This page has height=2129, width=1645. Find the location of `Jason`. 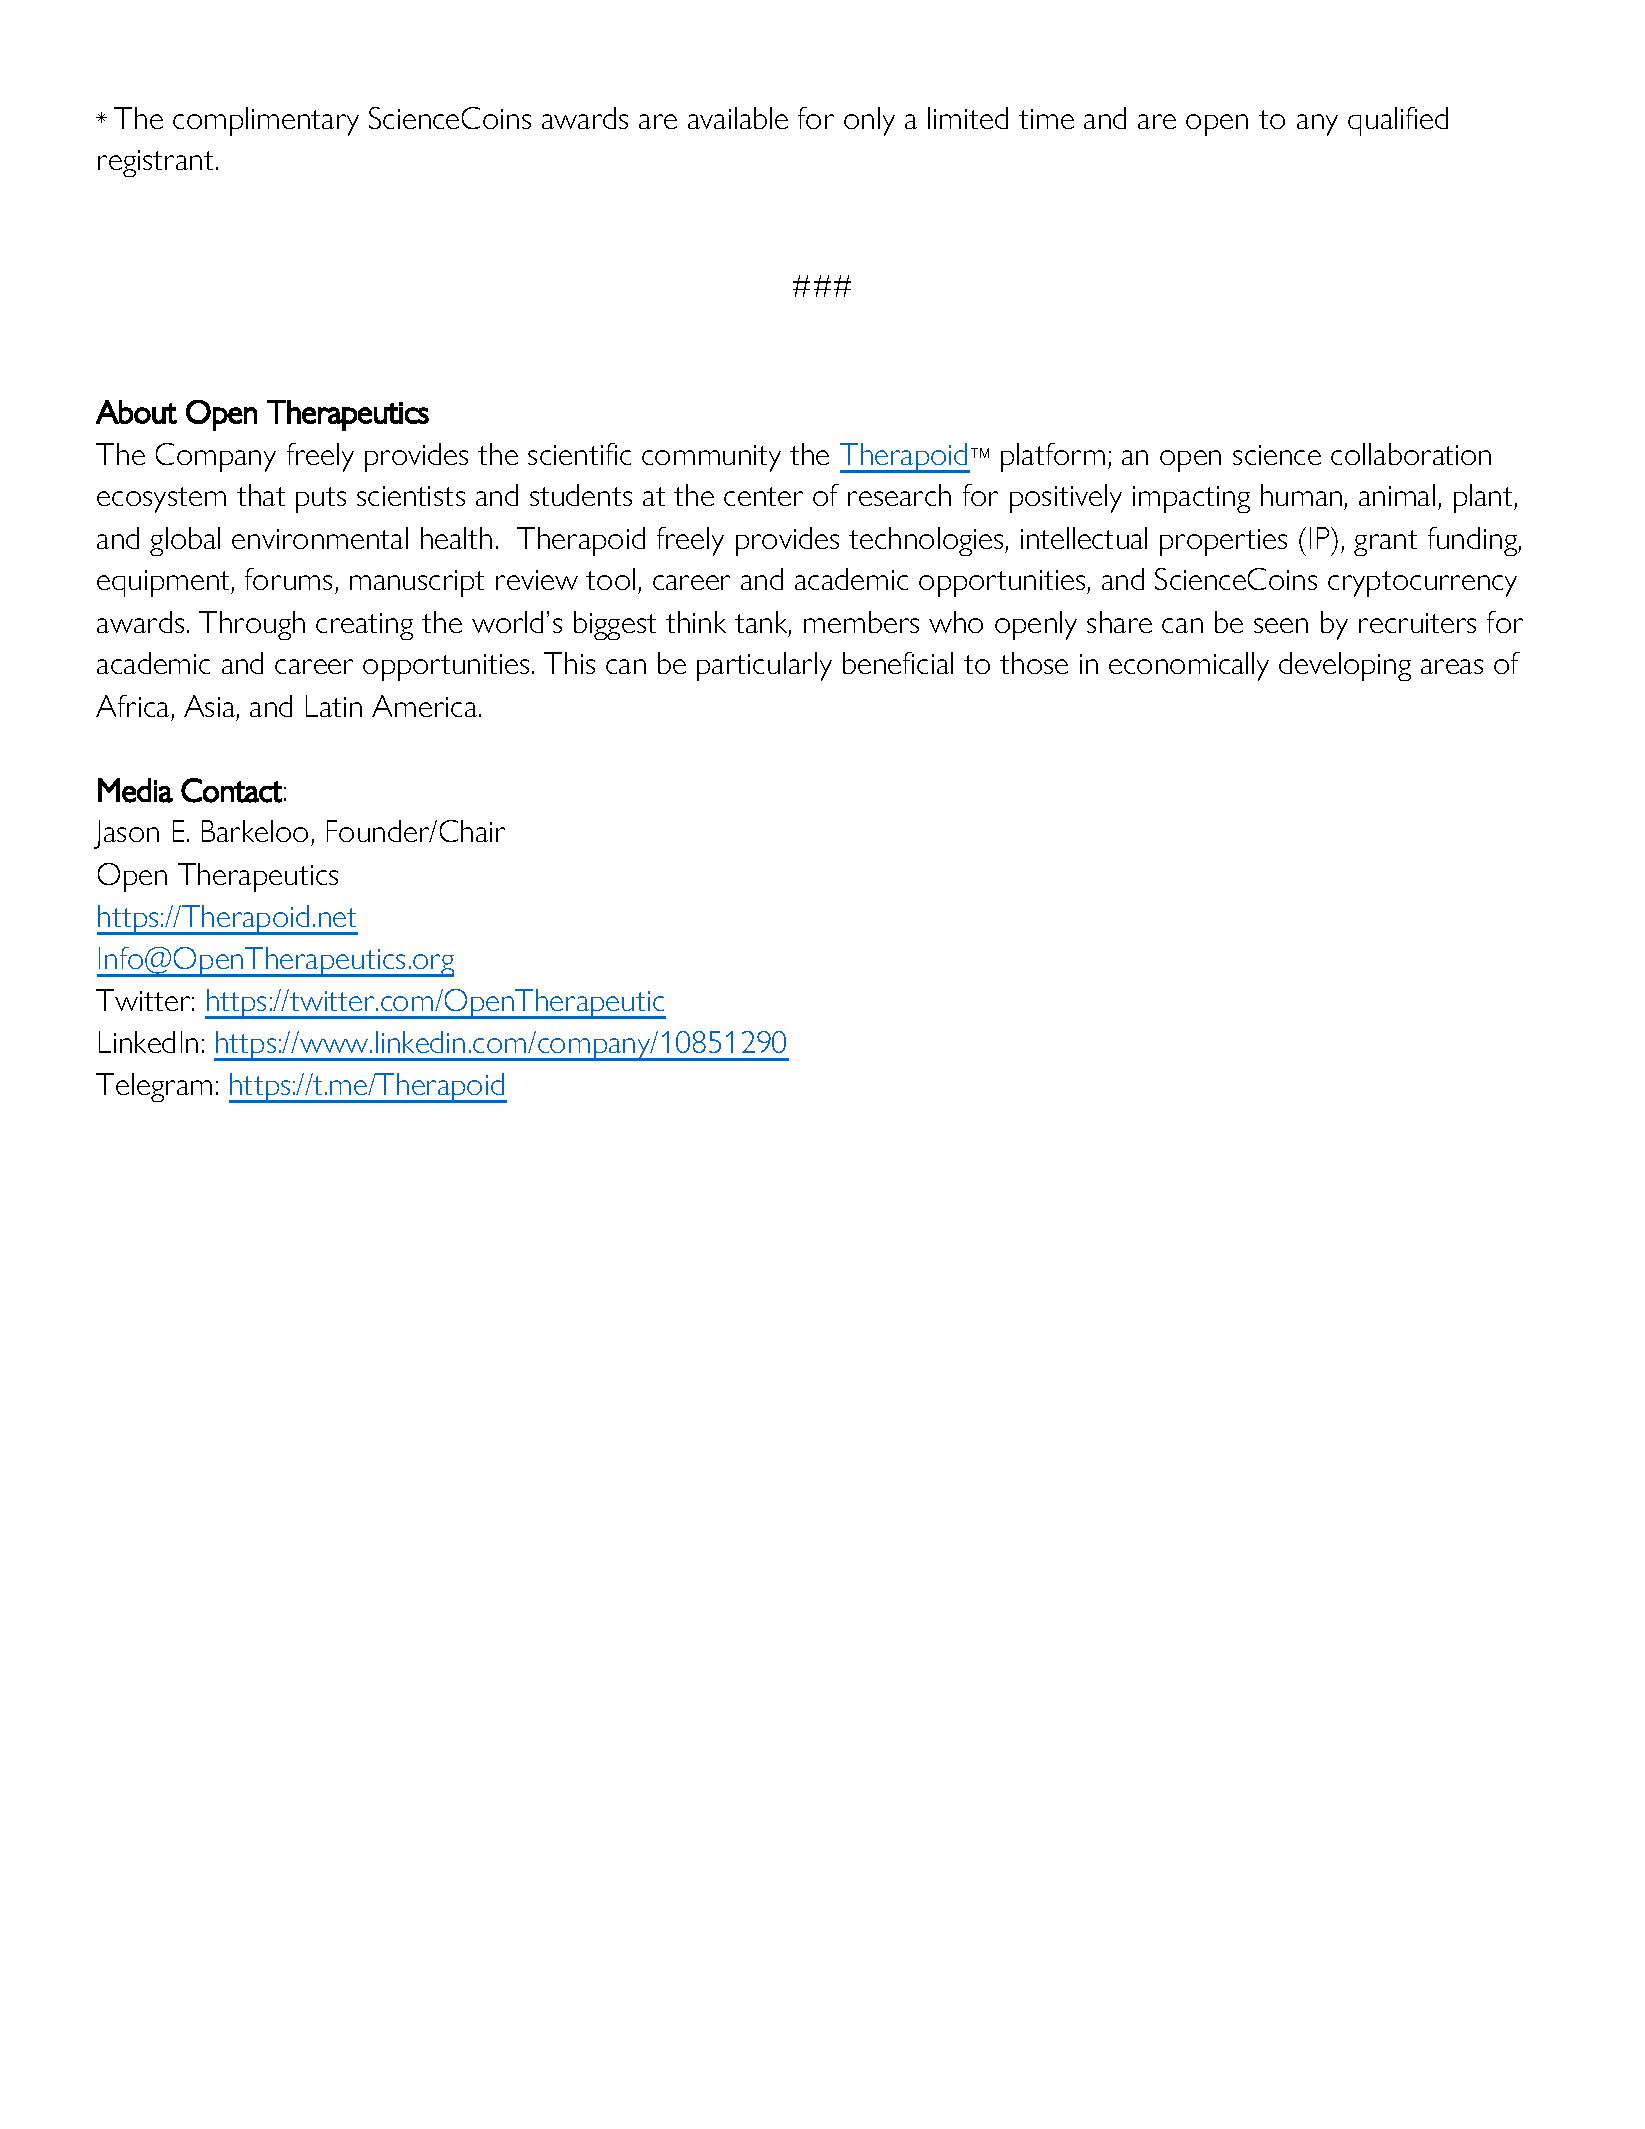

Jason is located at coordinates (126, 834).
